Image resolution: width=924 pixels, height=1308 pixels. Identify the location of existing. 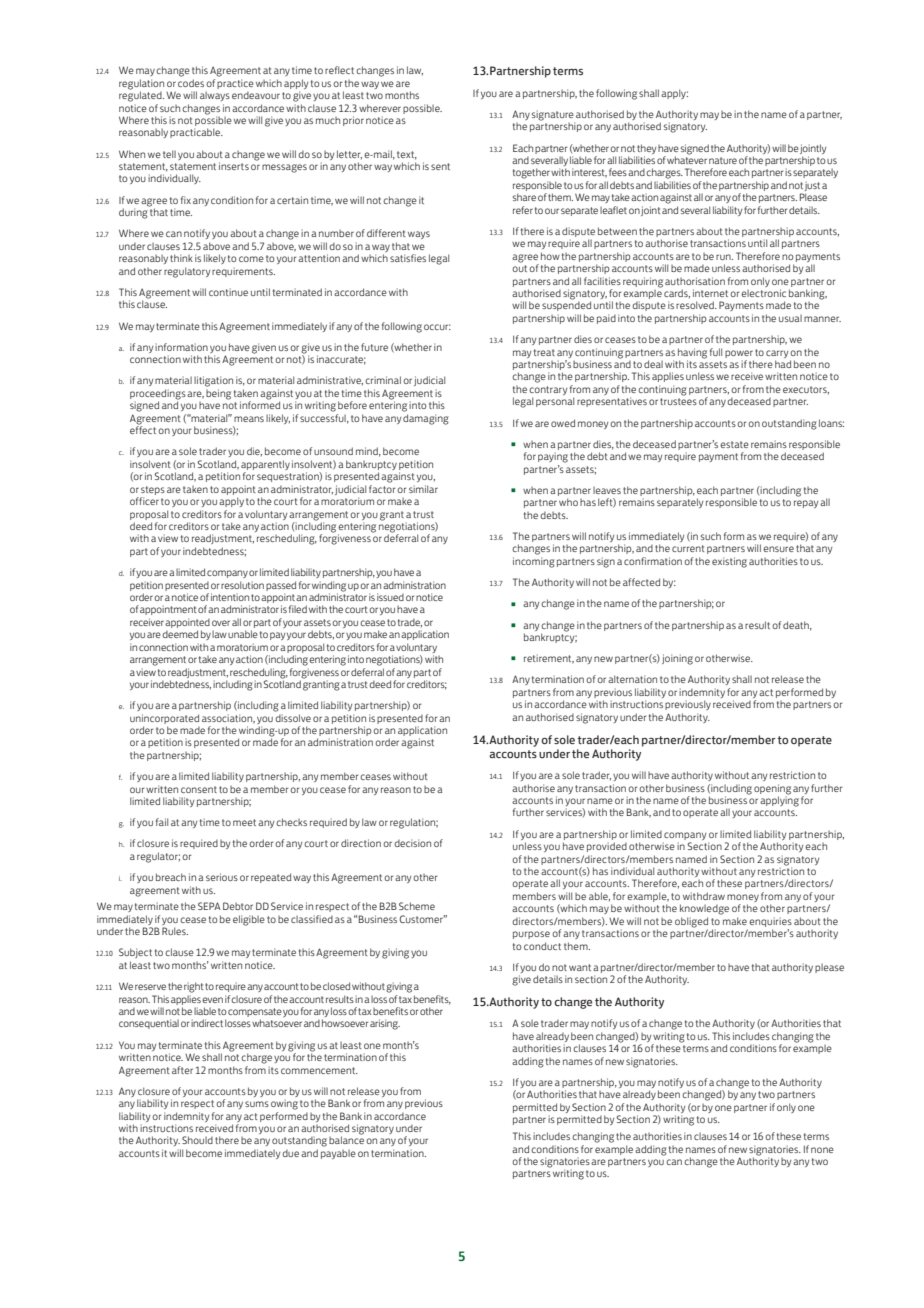
(729, 562).
